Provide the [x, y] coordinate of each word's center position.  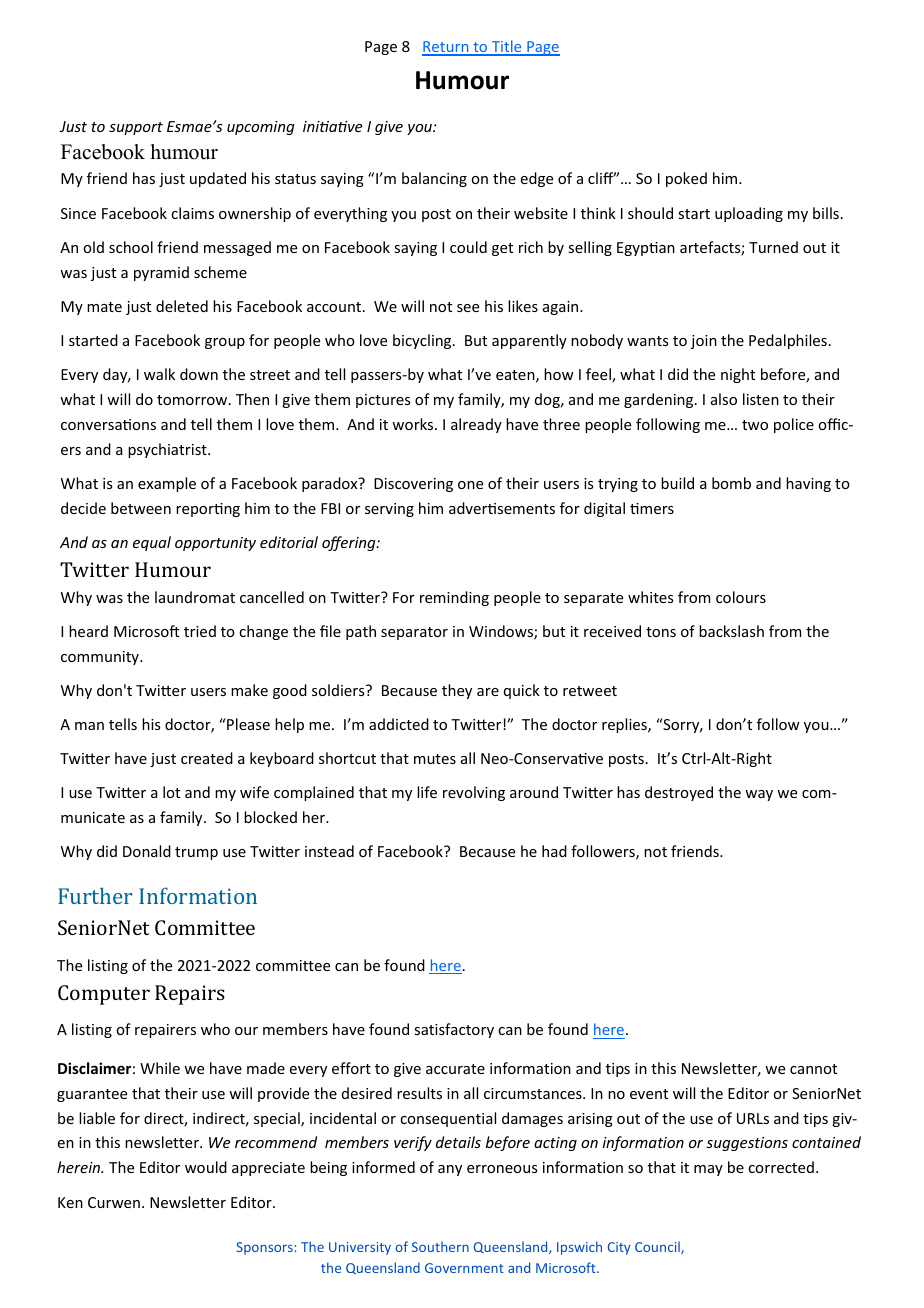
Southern [440, 1246]
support [136, 128]
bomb [731, 483]
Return [446, 48]
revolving [474, 793]
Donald [147, 851]
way [759, 795]
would [206, 1167]
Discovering [413, 485]
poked [686, 179]
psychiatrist [168, 450]
